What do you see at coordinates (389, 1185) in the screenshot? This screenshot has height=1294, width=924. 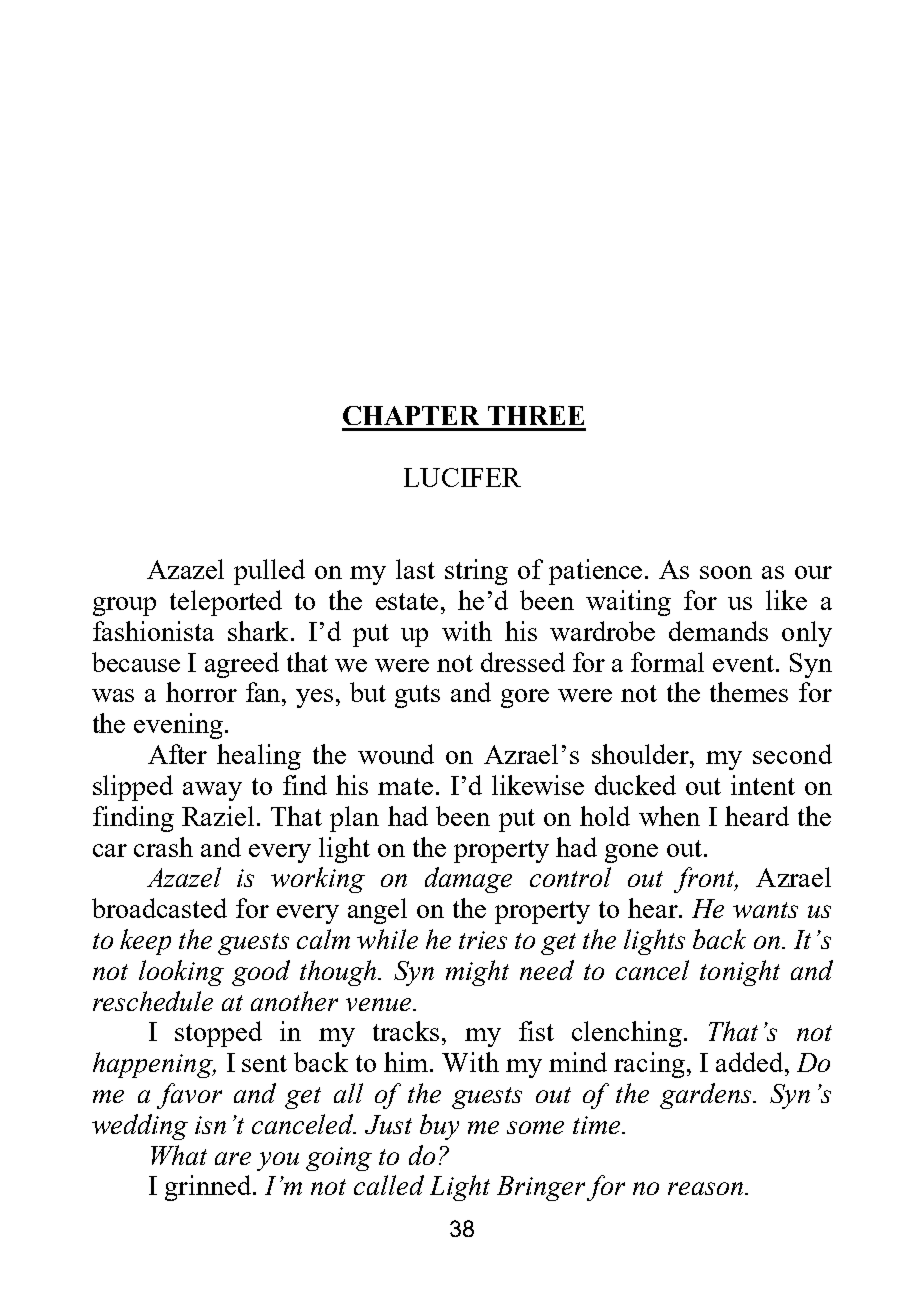 I see `called` at bounding box center [389, 1185].
